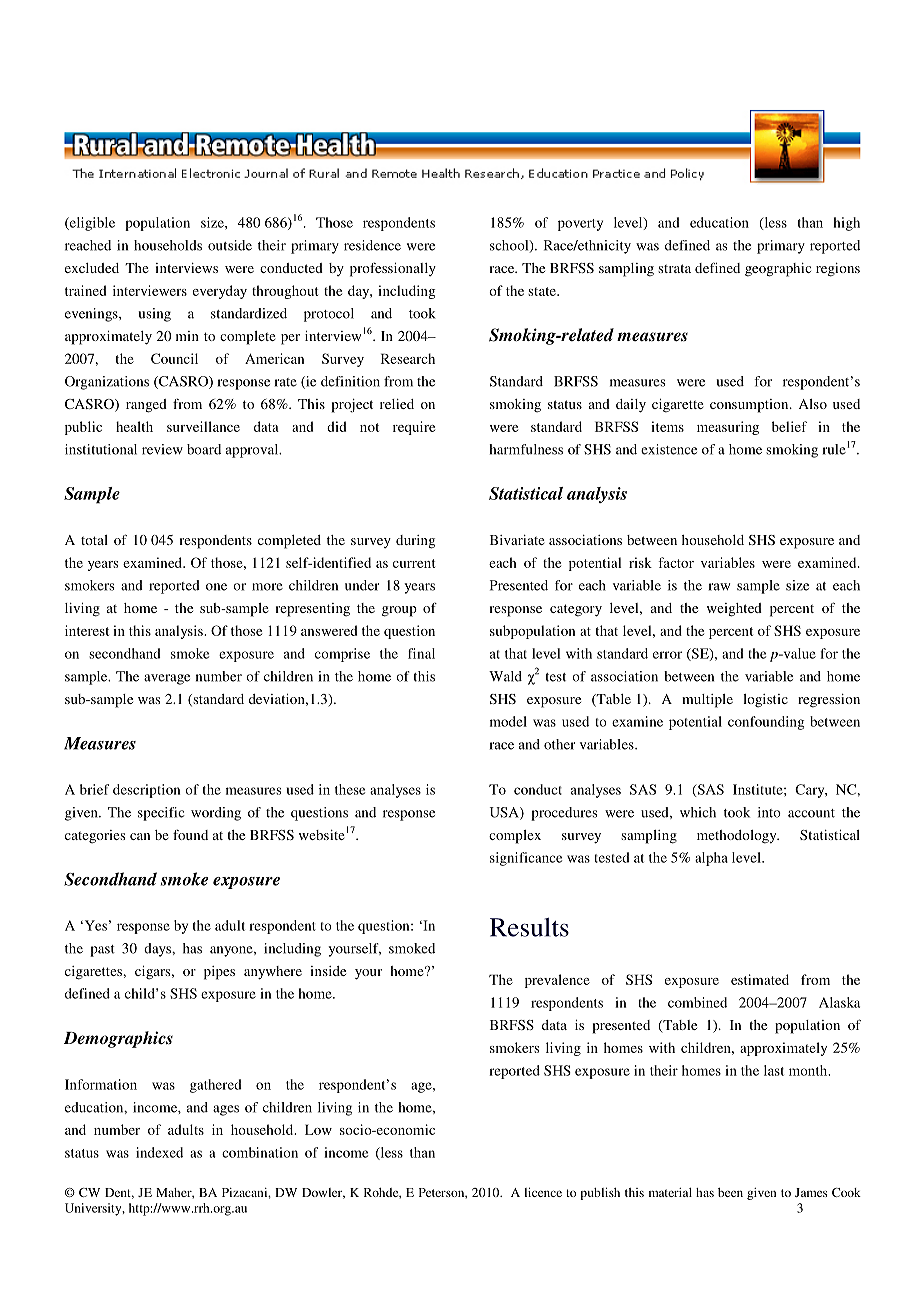  Describe the element at coordinates (778, 270) in the screenshot. I see `geographic` at that location.
